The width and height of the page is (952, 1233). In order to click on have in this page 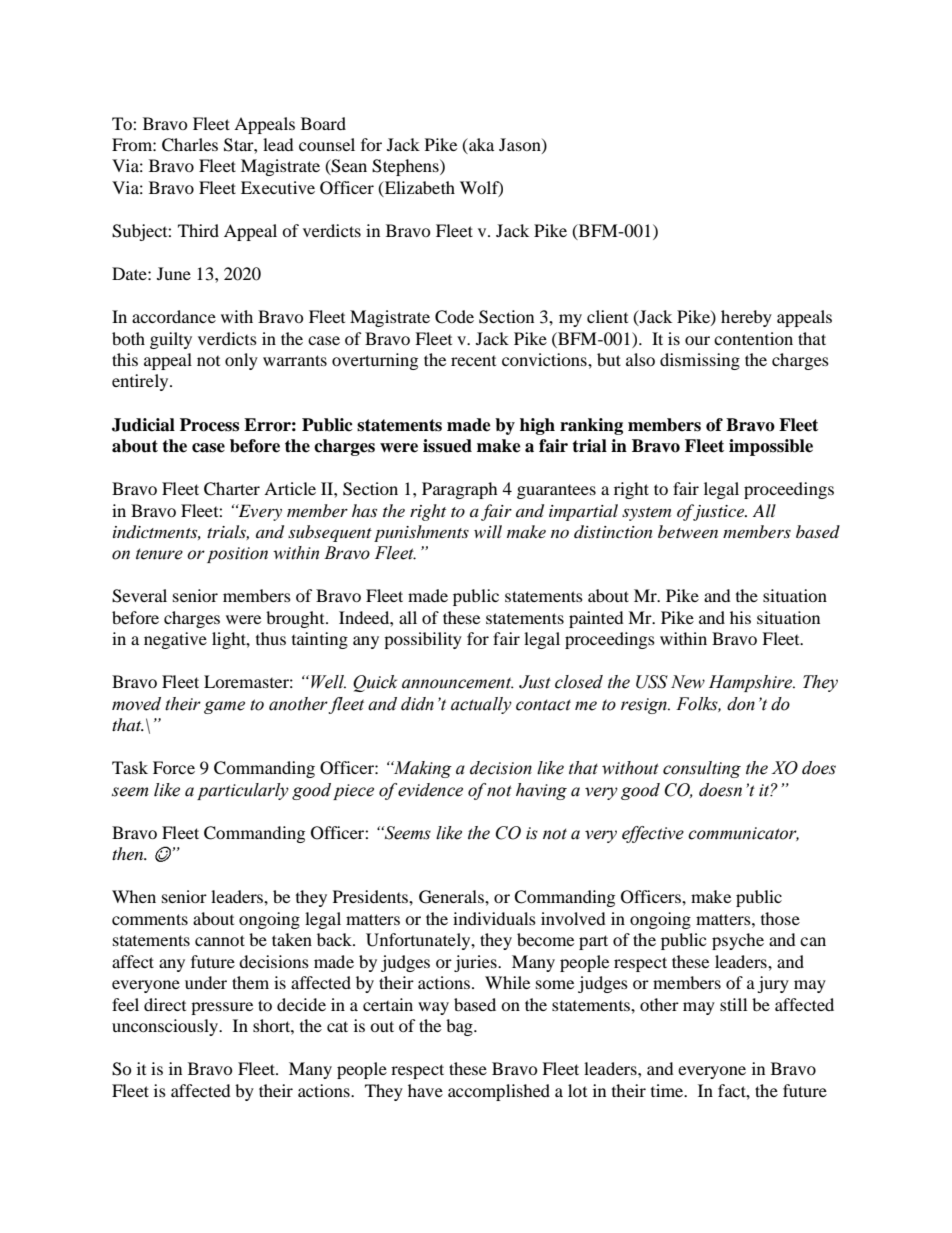, I will do `click(425, 1090)`.
